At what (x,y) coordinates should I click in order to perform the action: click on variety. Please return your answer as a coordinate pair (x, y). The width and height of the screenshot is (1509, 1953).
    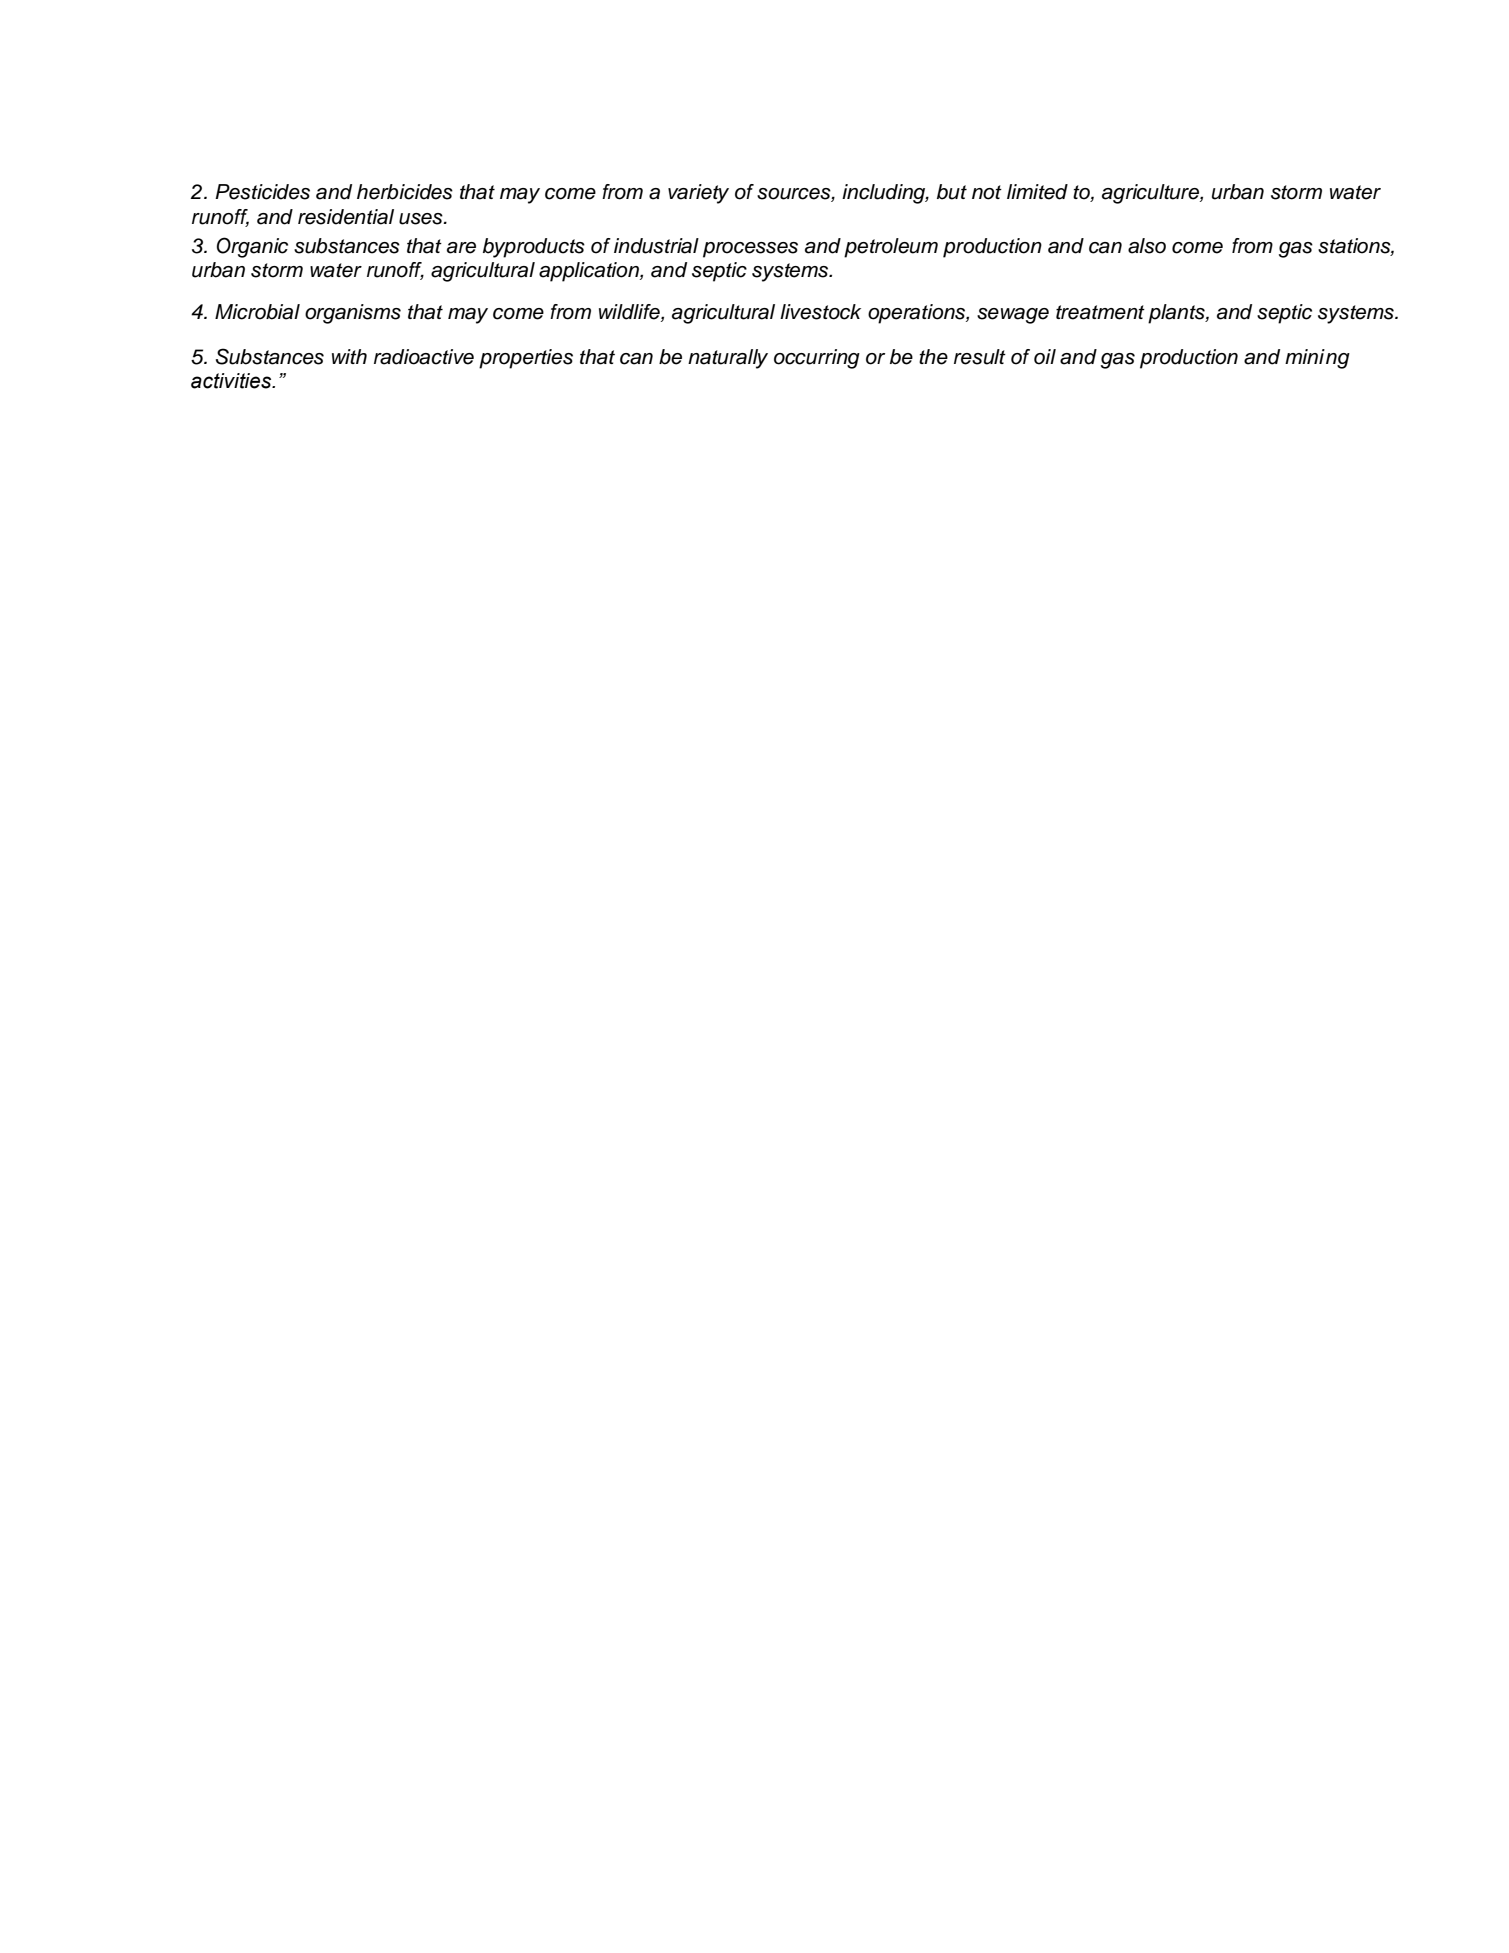
    Looking at the image, I should click on (698, 194).
